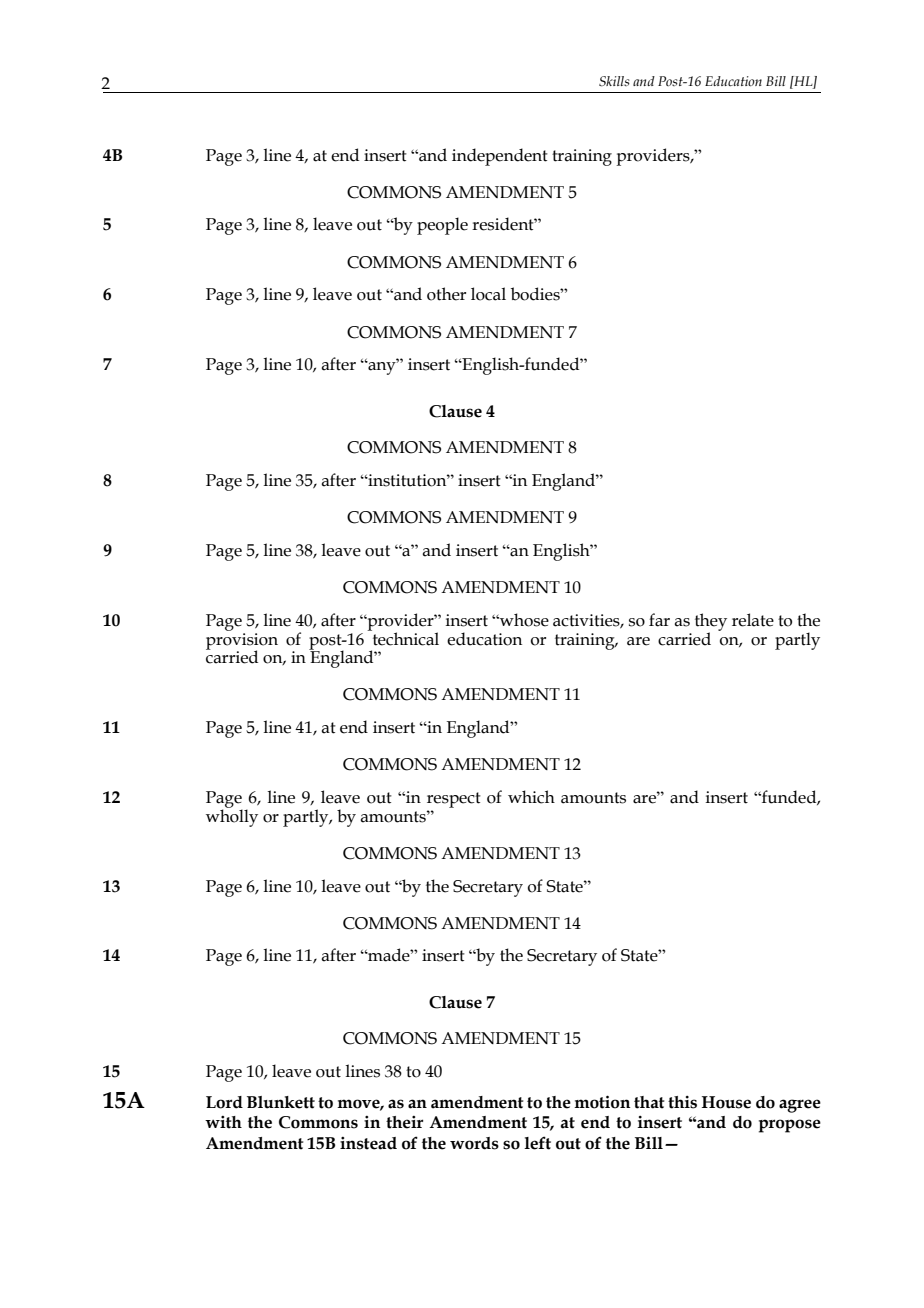 The image size is (924, 1308). Describe the element at coordinates (488, 294) in the image. I see `local` at that location.
